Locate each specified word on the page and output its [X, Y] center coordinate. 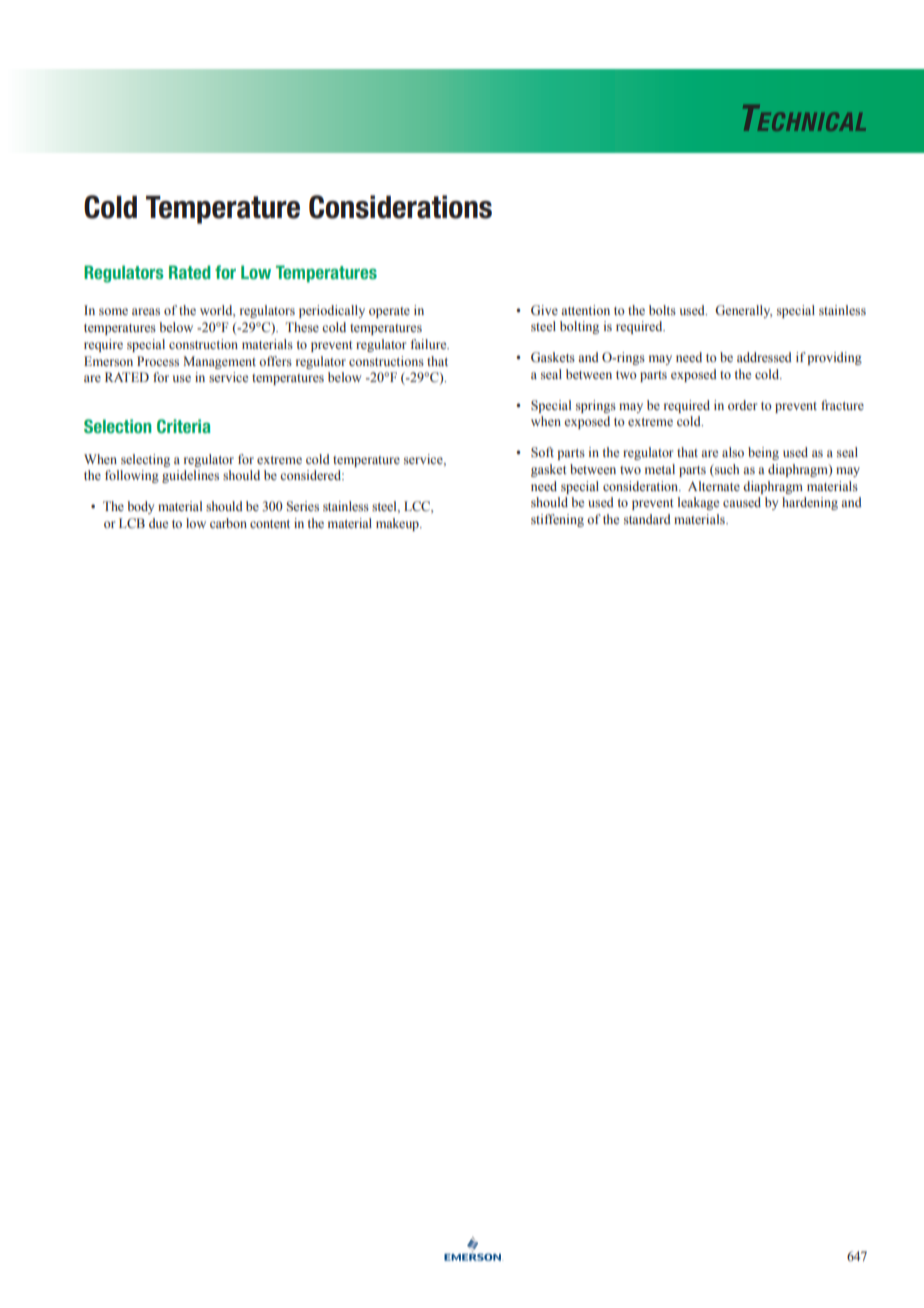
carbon [228, 523]
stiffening [557, 520]
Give [544, 310]
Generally [743, 311]
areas [146, 311]
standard [647, 519]
